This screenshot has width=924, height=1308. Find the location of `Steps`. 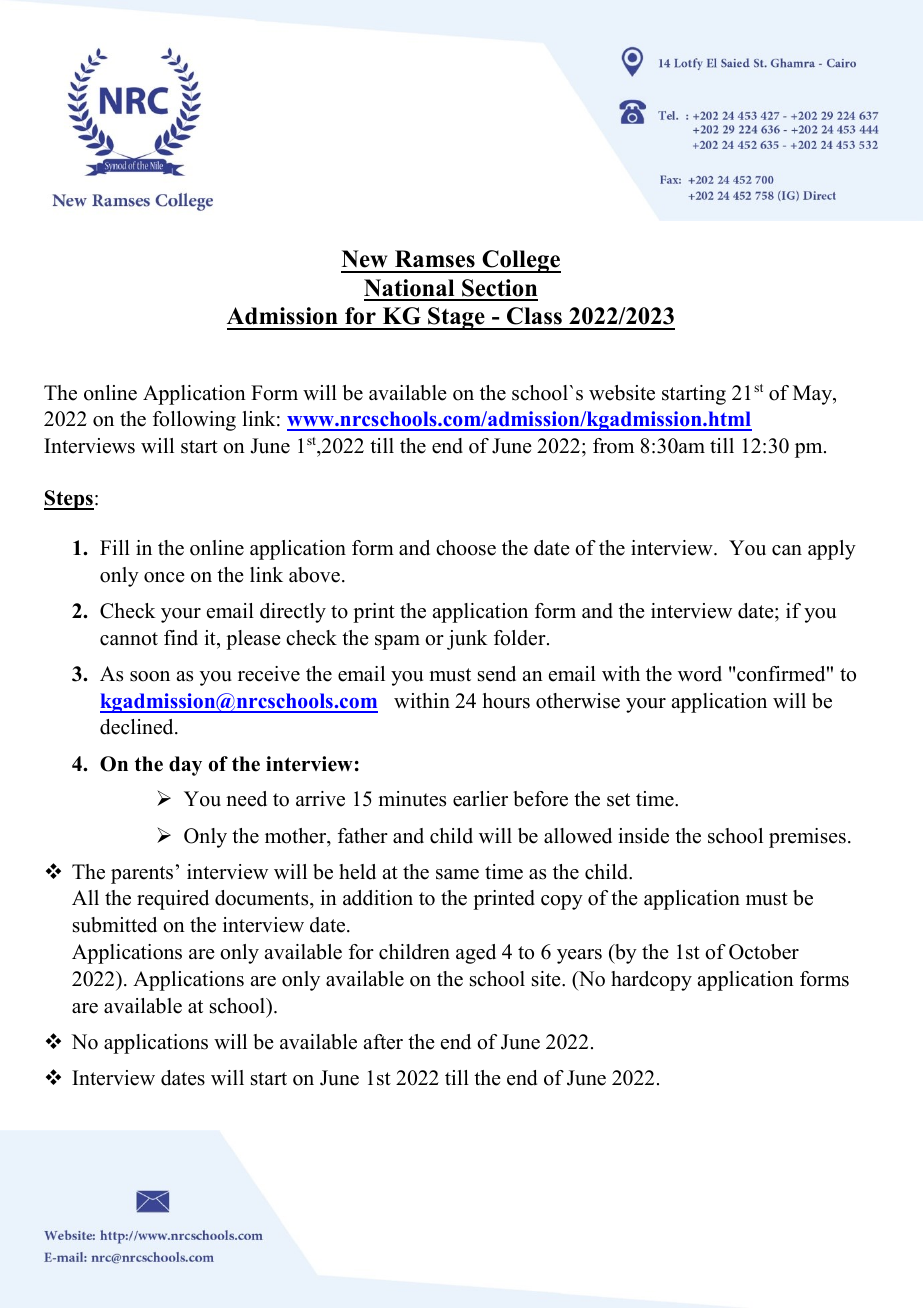

Steps is located at coordinates (69, 500).
